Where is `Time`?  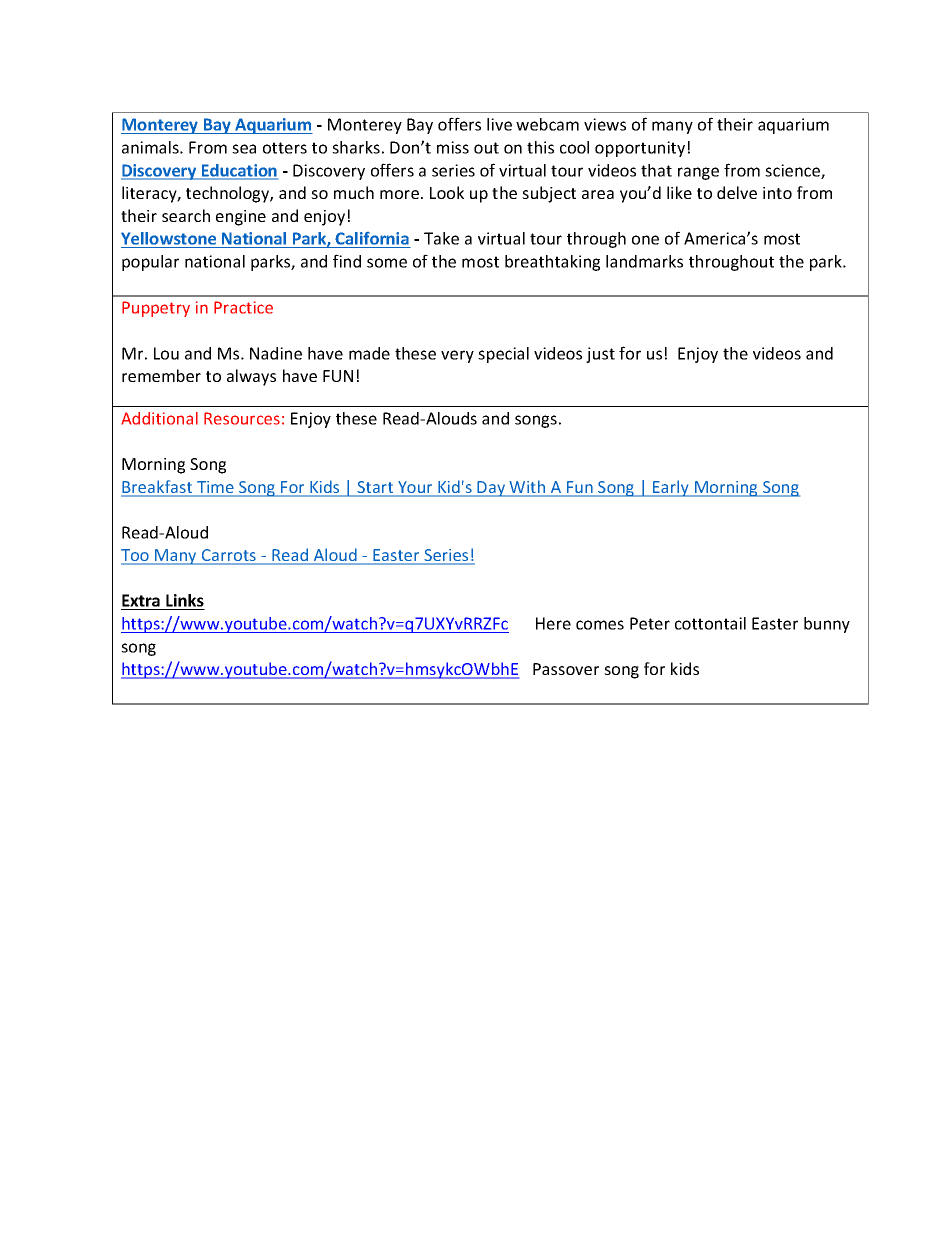
Time is located at coordinates (215, 488).
